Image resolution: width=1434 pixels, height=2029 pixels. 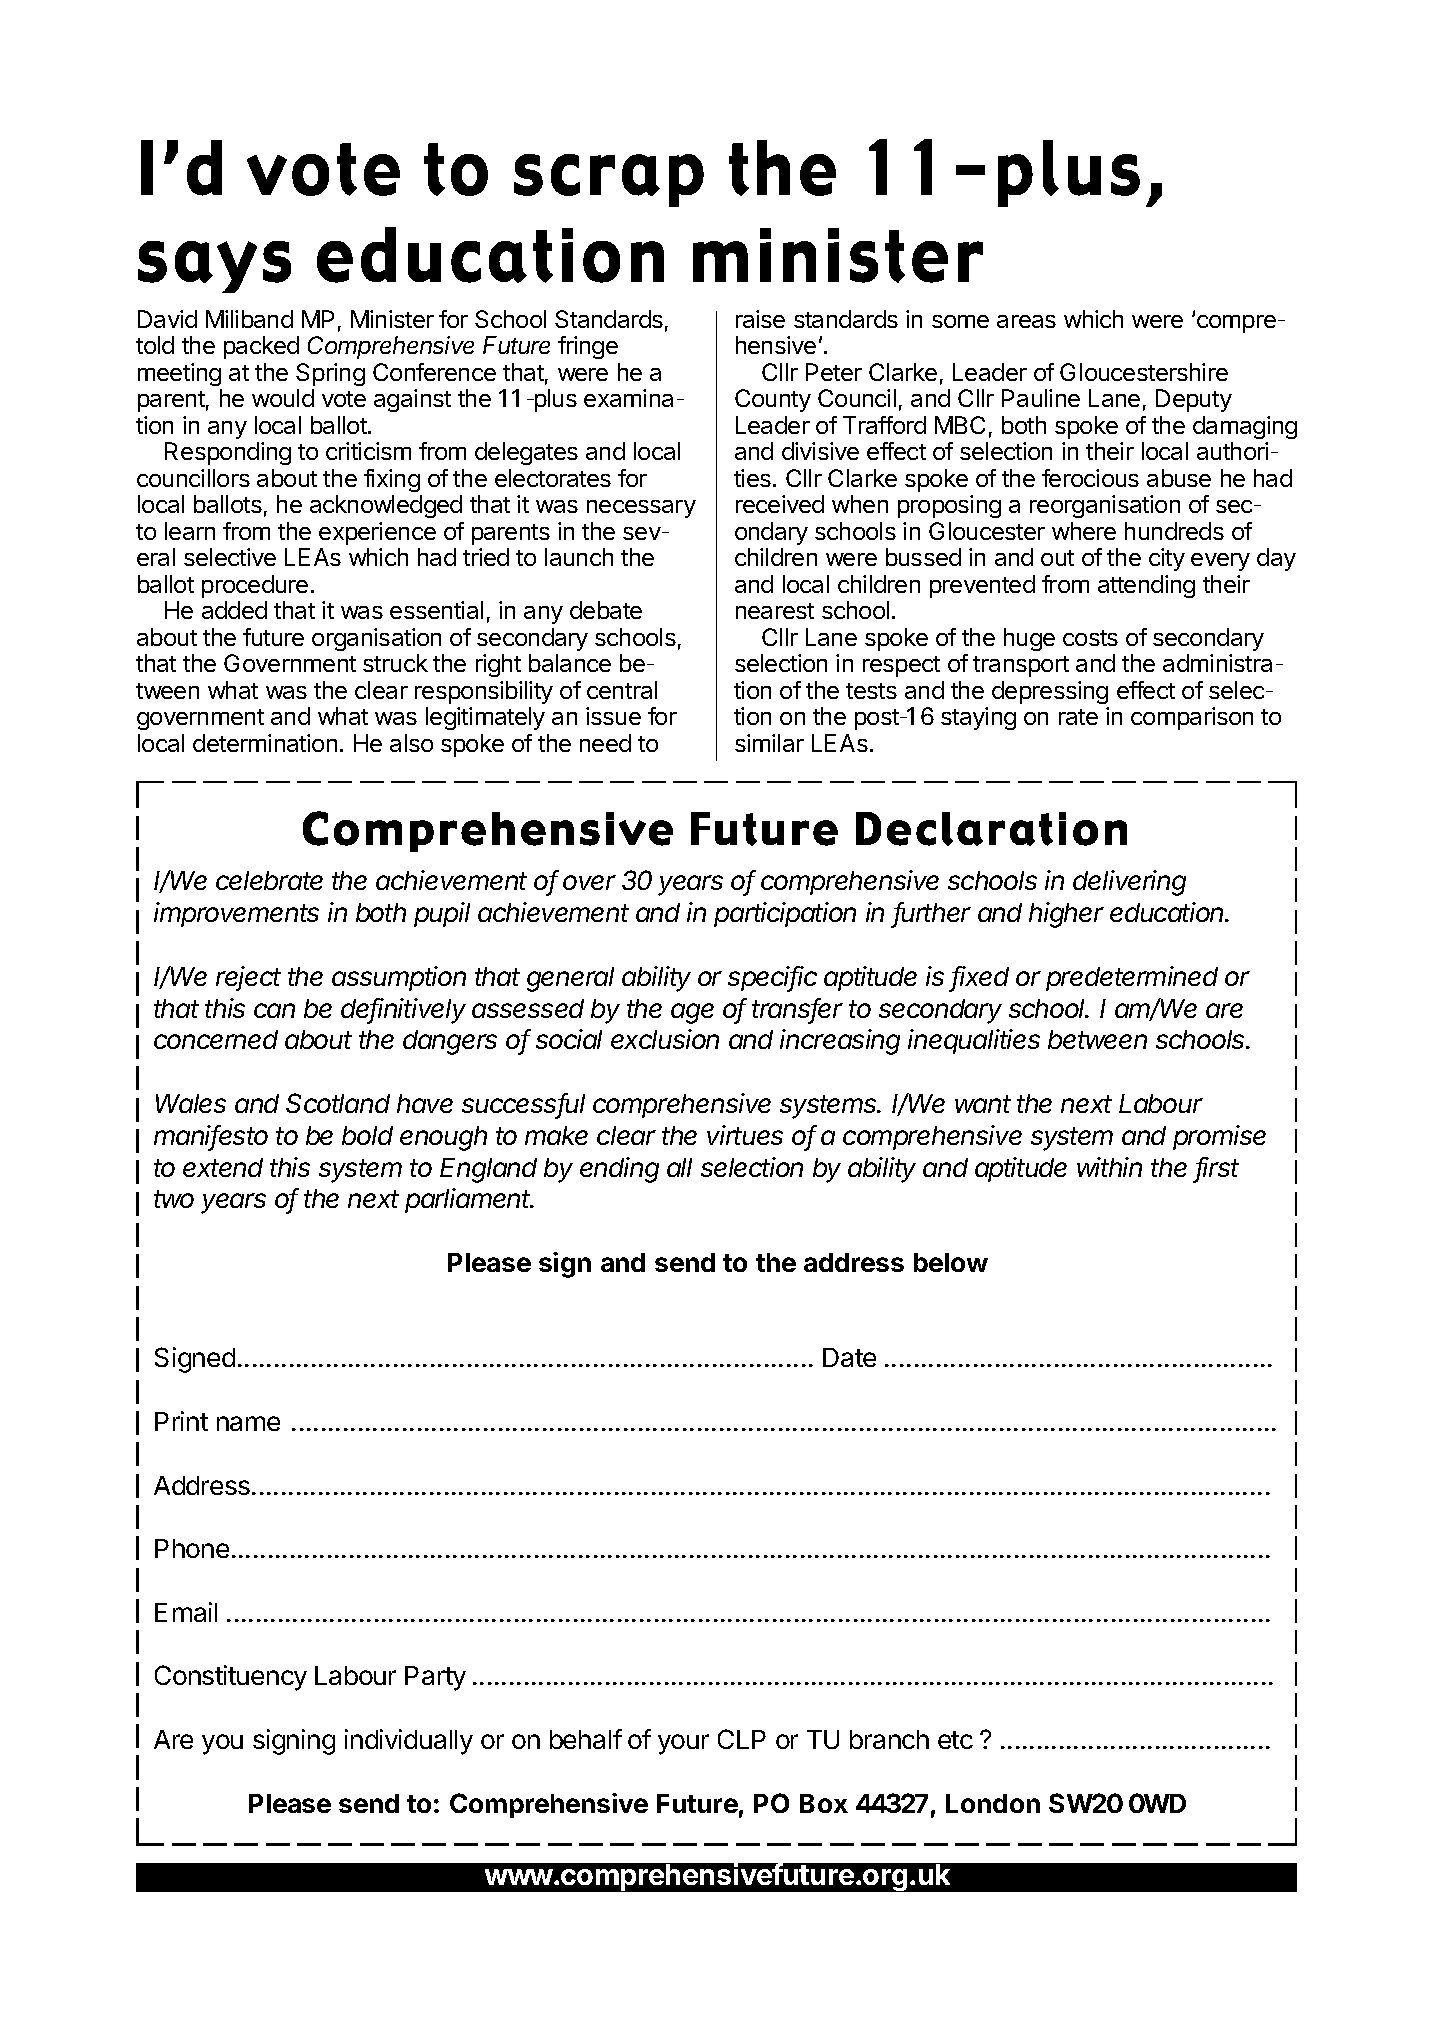 I want to click on higher, so click(x=1066, y=915).
